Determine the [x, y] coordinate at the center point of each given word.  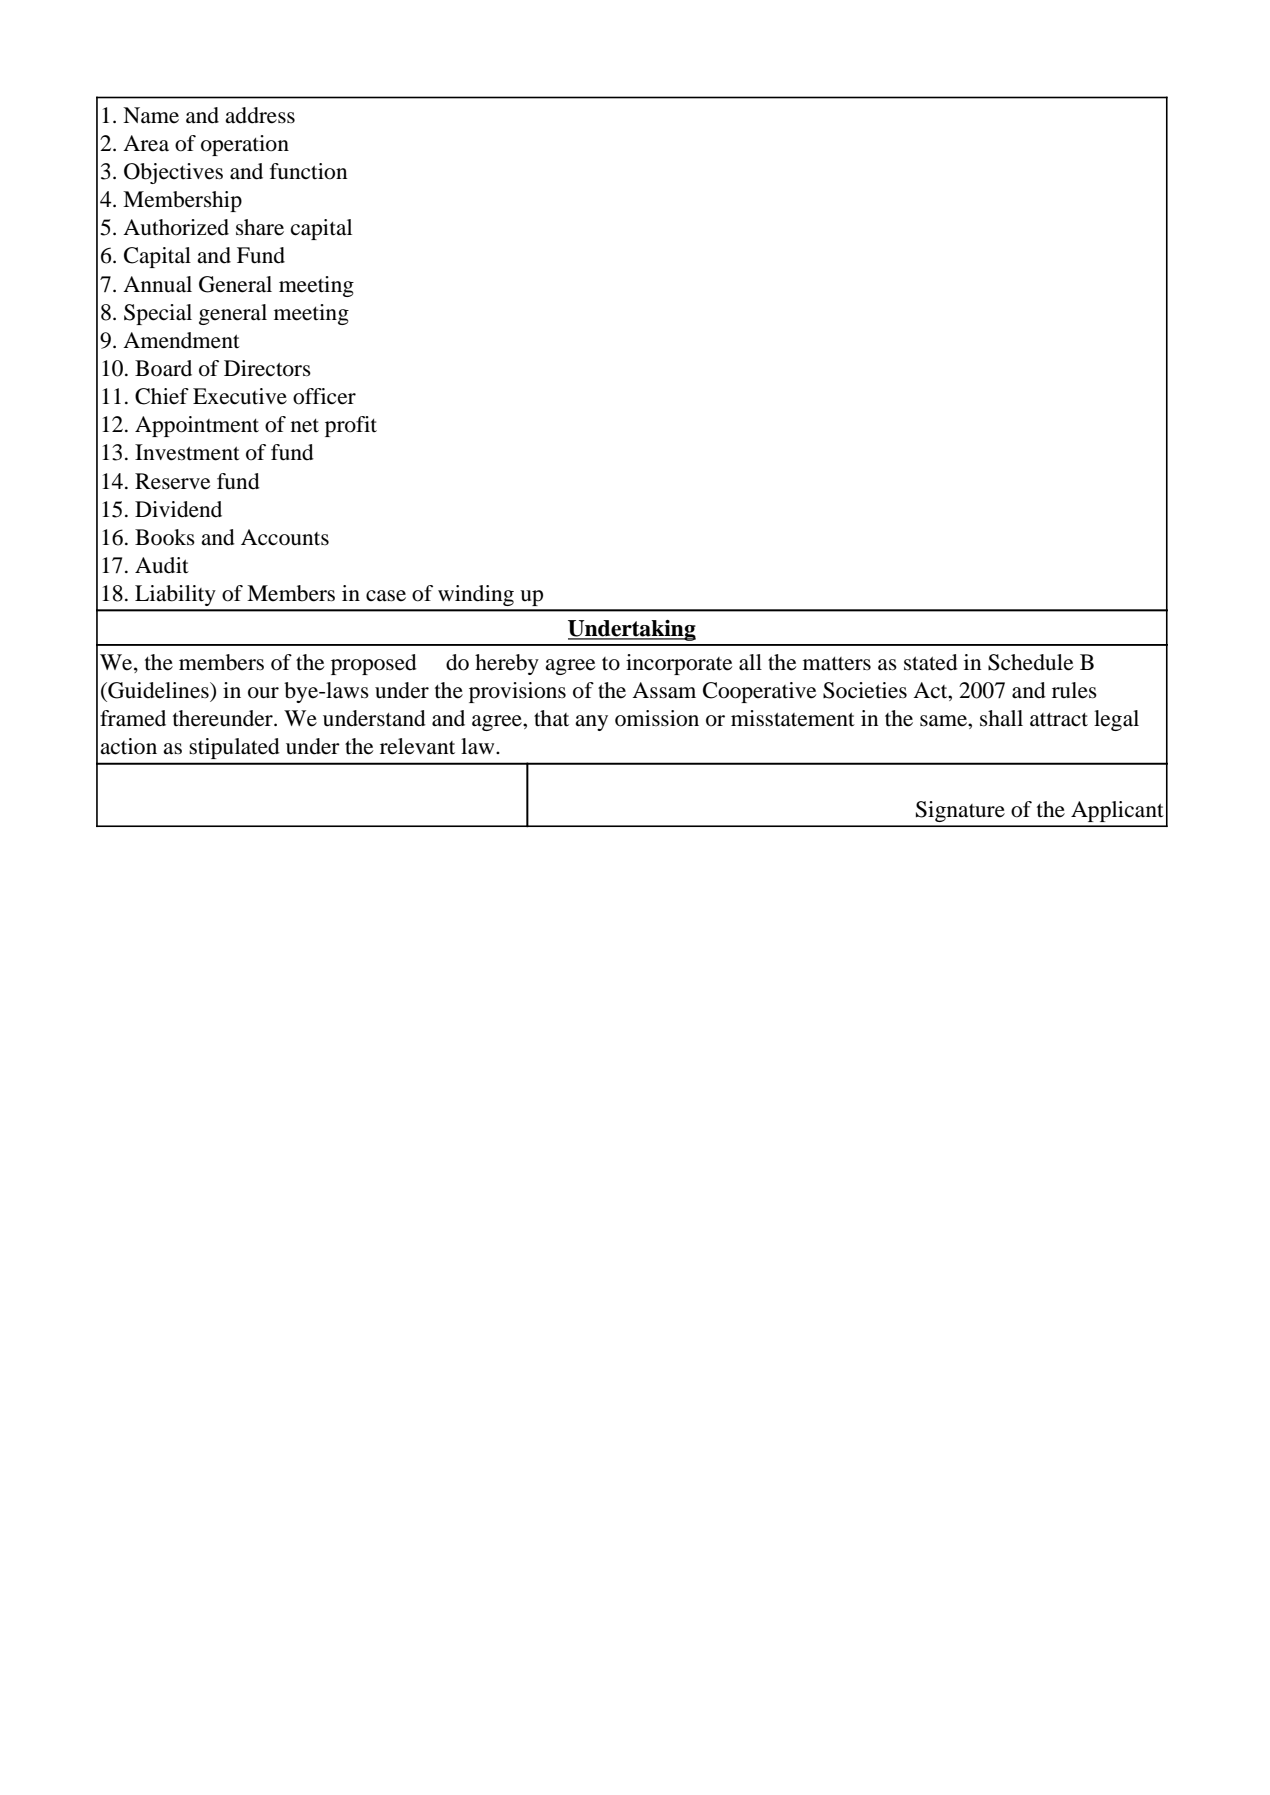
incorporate [679, 664]
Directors [267, 368]
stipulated [234, 748]
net [305, 426]
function [308, 171]
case [386, 596]
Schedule [1030, 662]
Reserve [172, 481]
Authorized [176, 227]
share [260, 227]
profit [351, 426]
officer [324, 396]
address [260, 115]
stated [931, 662]
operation [245, 145]
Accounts [285, 537]
